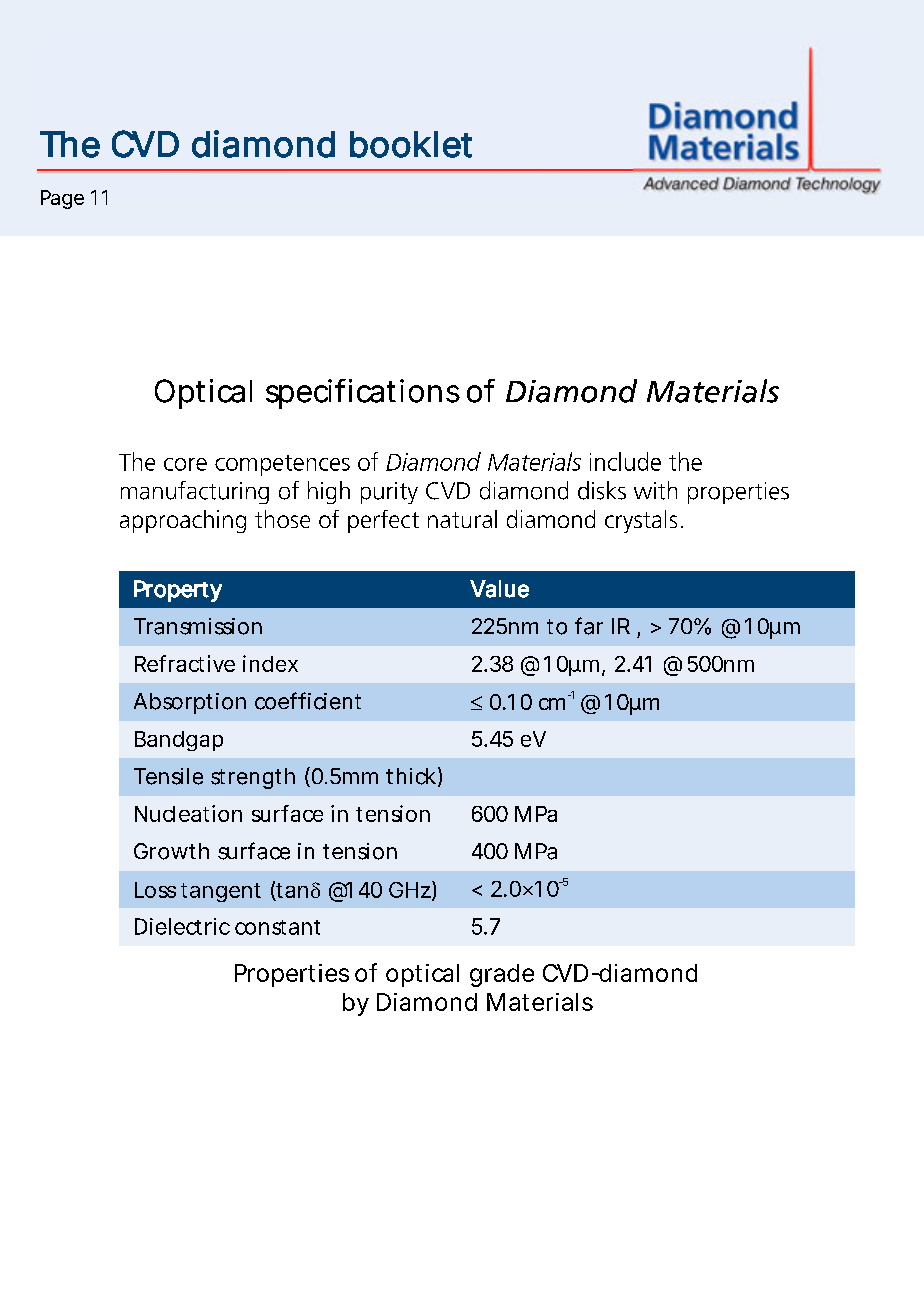 The height and width of the screenshot is (1309, 924). I want to click on booklet, so click(411, 144).
